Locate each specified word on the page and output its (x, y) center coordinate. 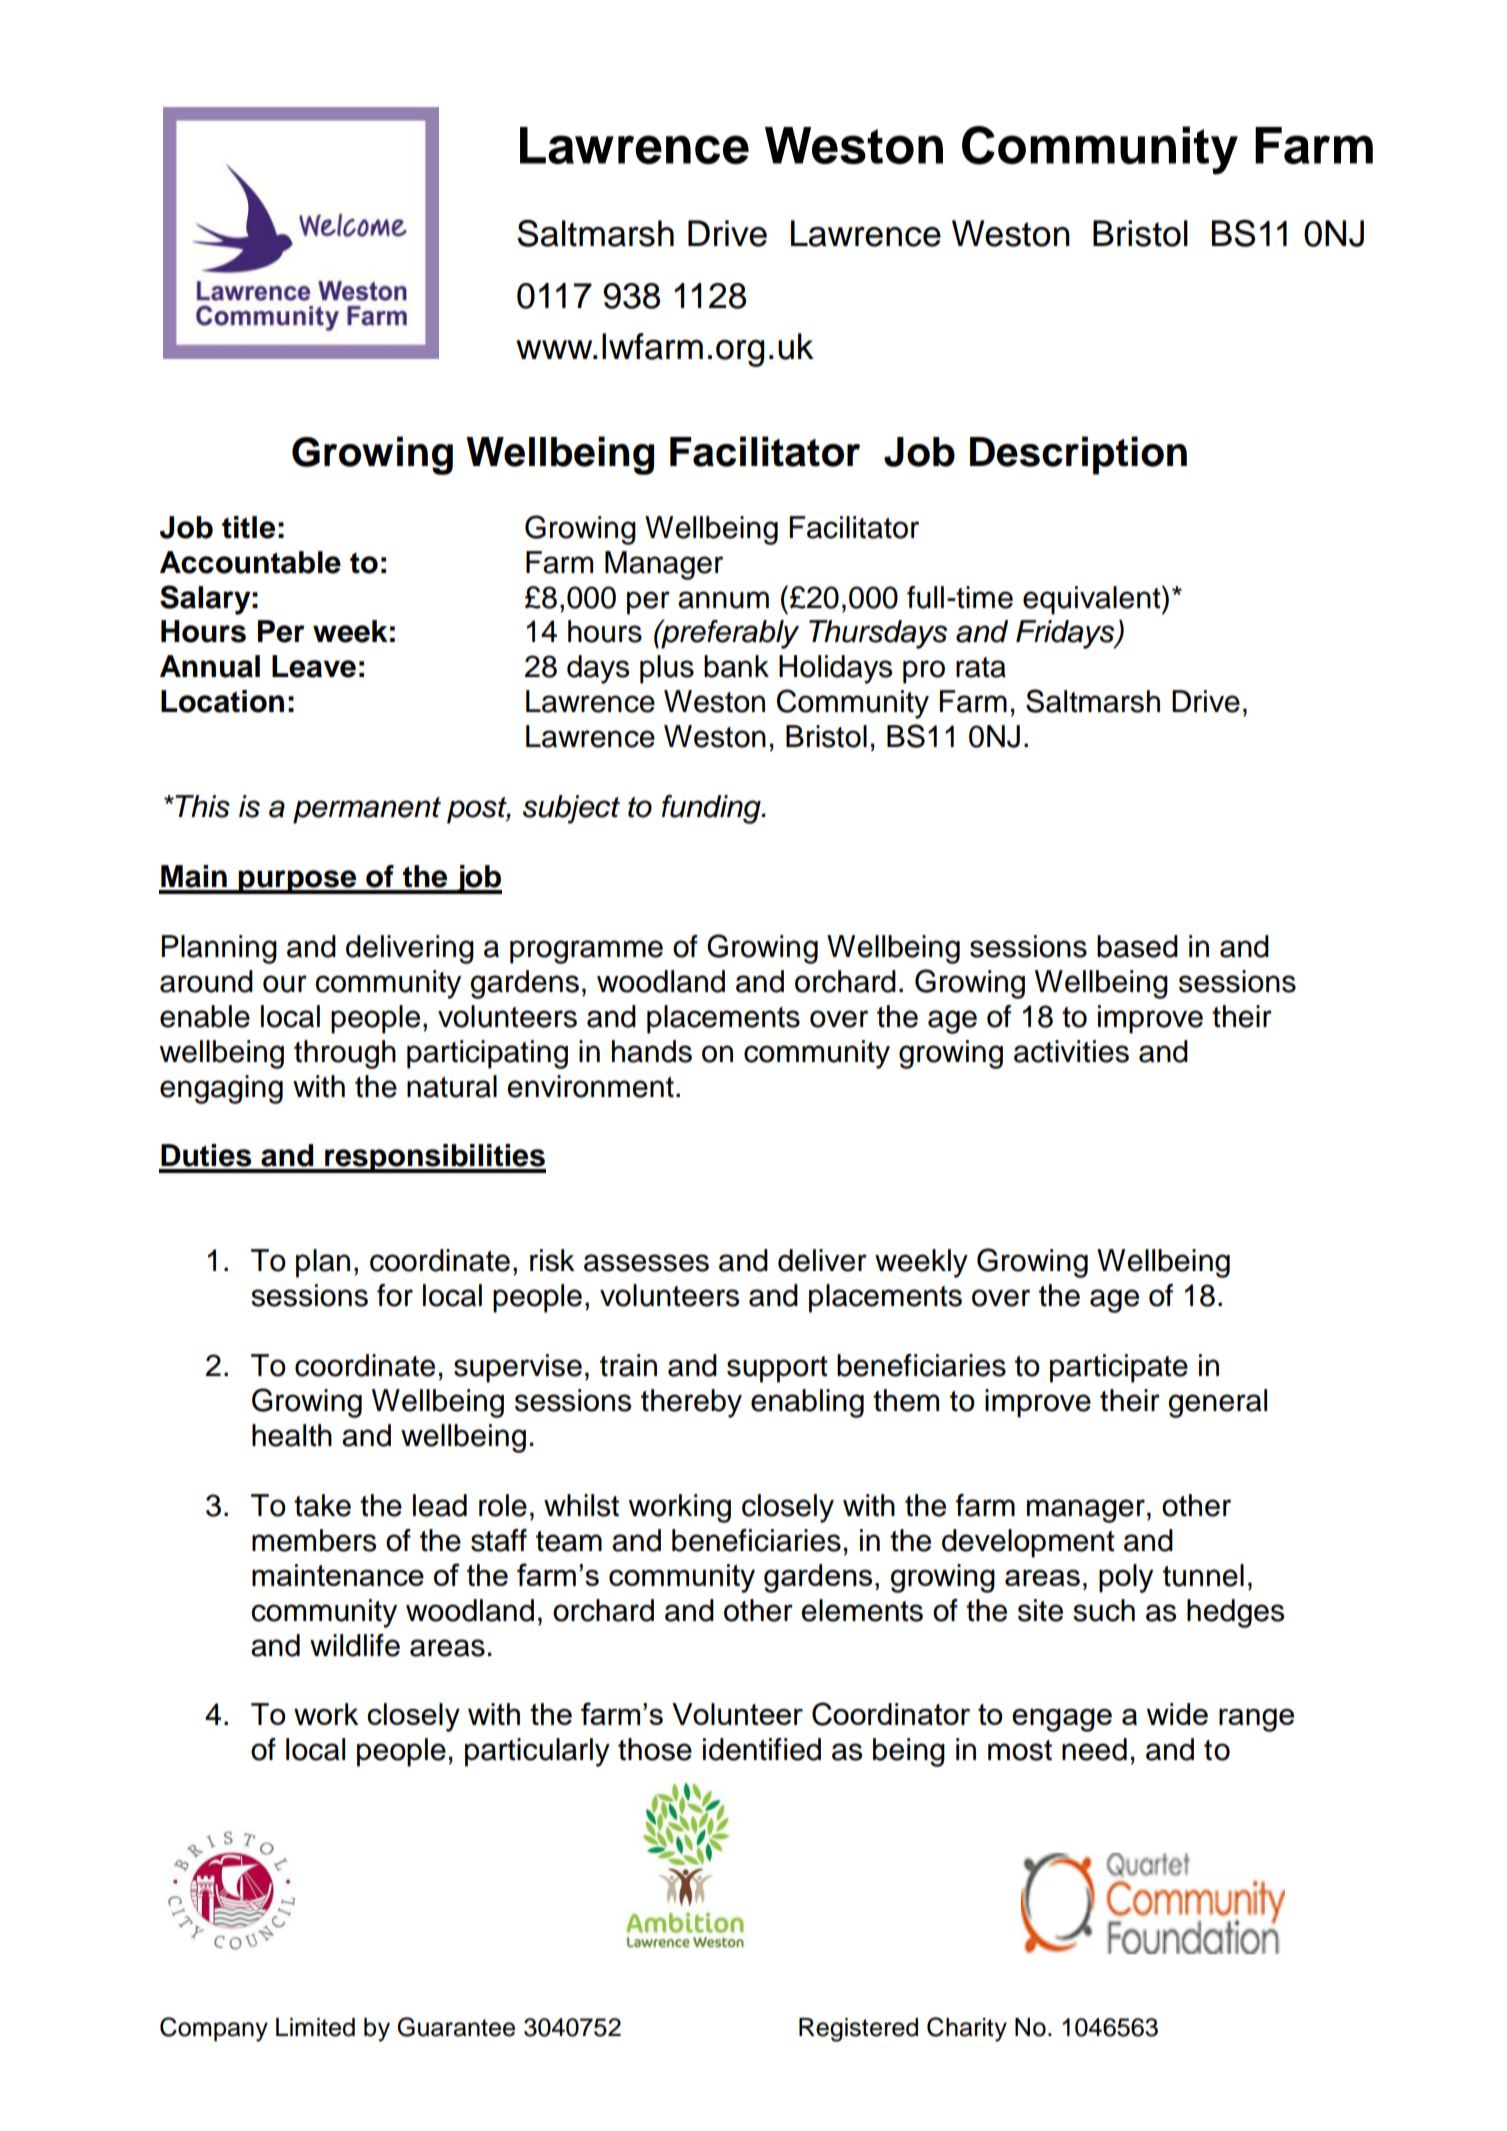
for (395, 1295)
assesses (646, 1263)
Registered (858, 2030)
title (248, 527)
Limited (315, 2027)
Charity (967, 2029)
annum (723, 600)
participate (1119, 1368)
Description (1078, 455)
